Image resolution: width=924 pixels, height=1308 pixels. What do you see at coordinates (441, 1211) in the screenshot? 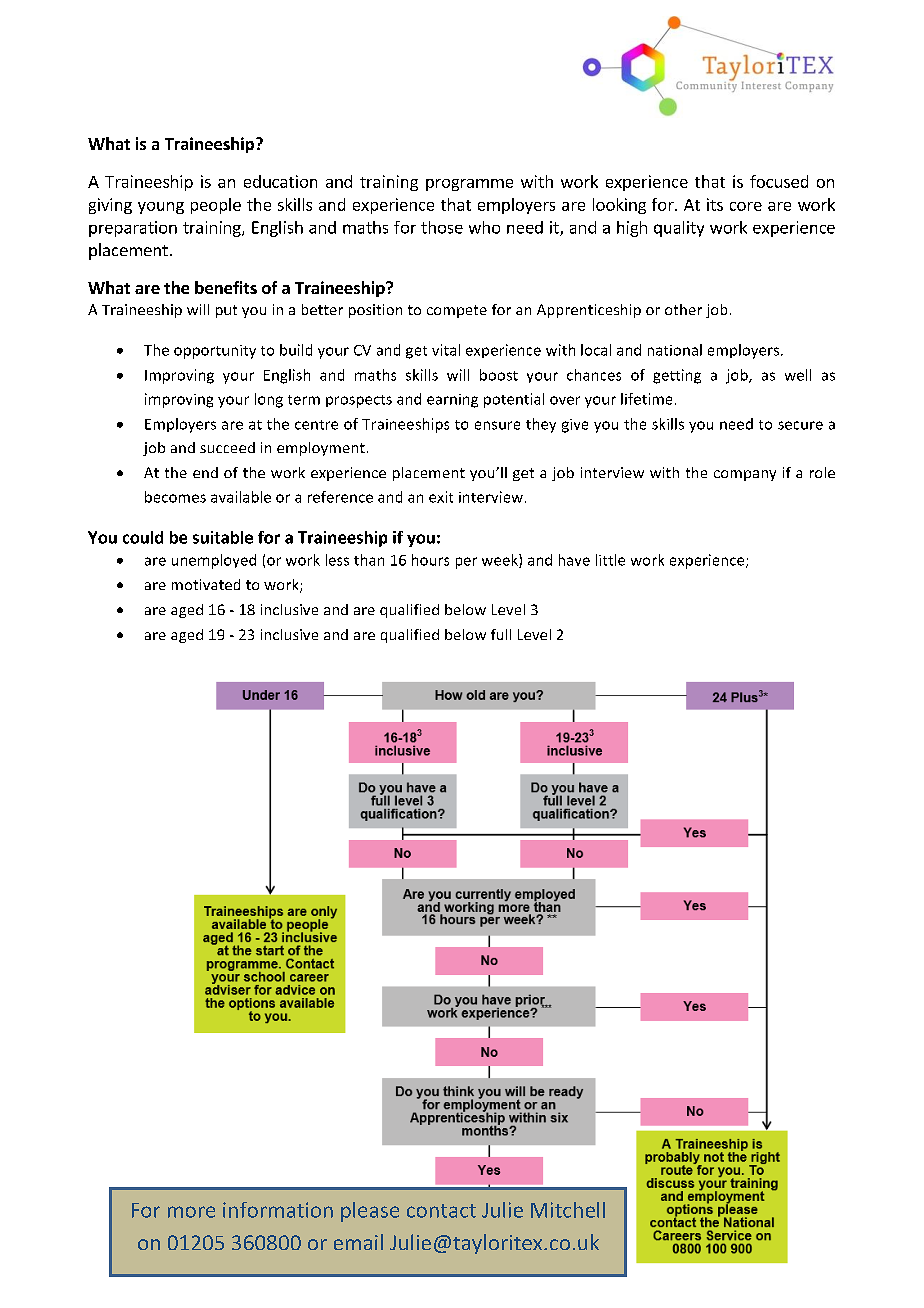
I see `contact` at bounding box center [441, 1211].
